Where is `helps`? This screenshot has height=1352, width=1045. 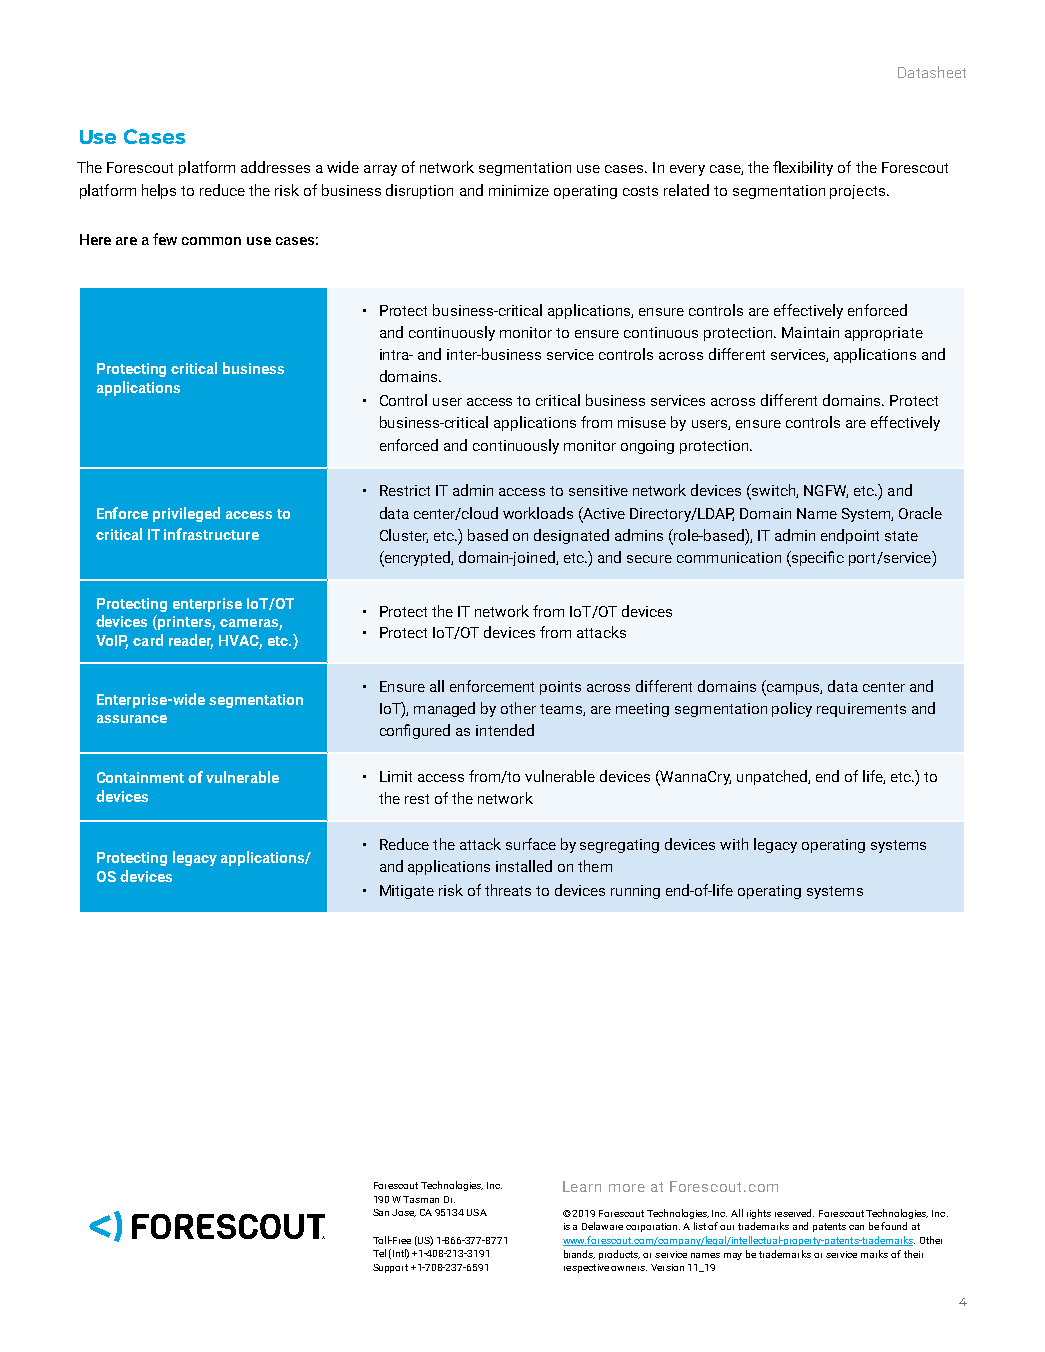 helps is located at coordinates (159, 191).
